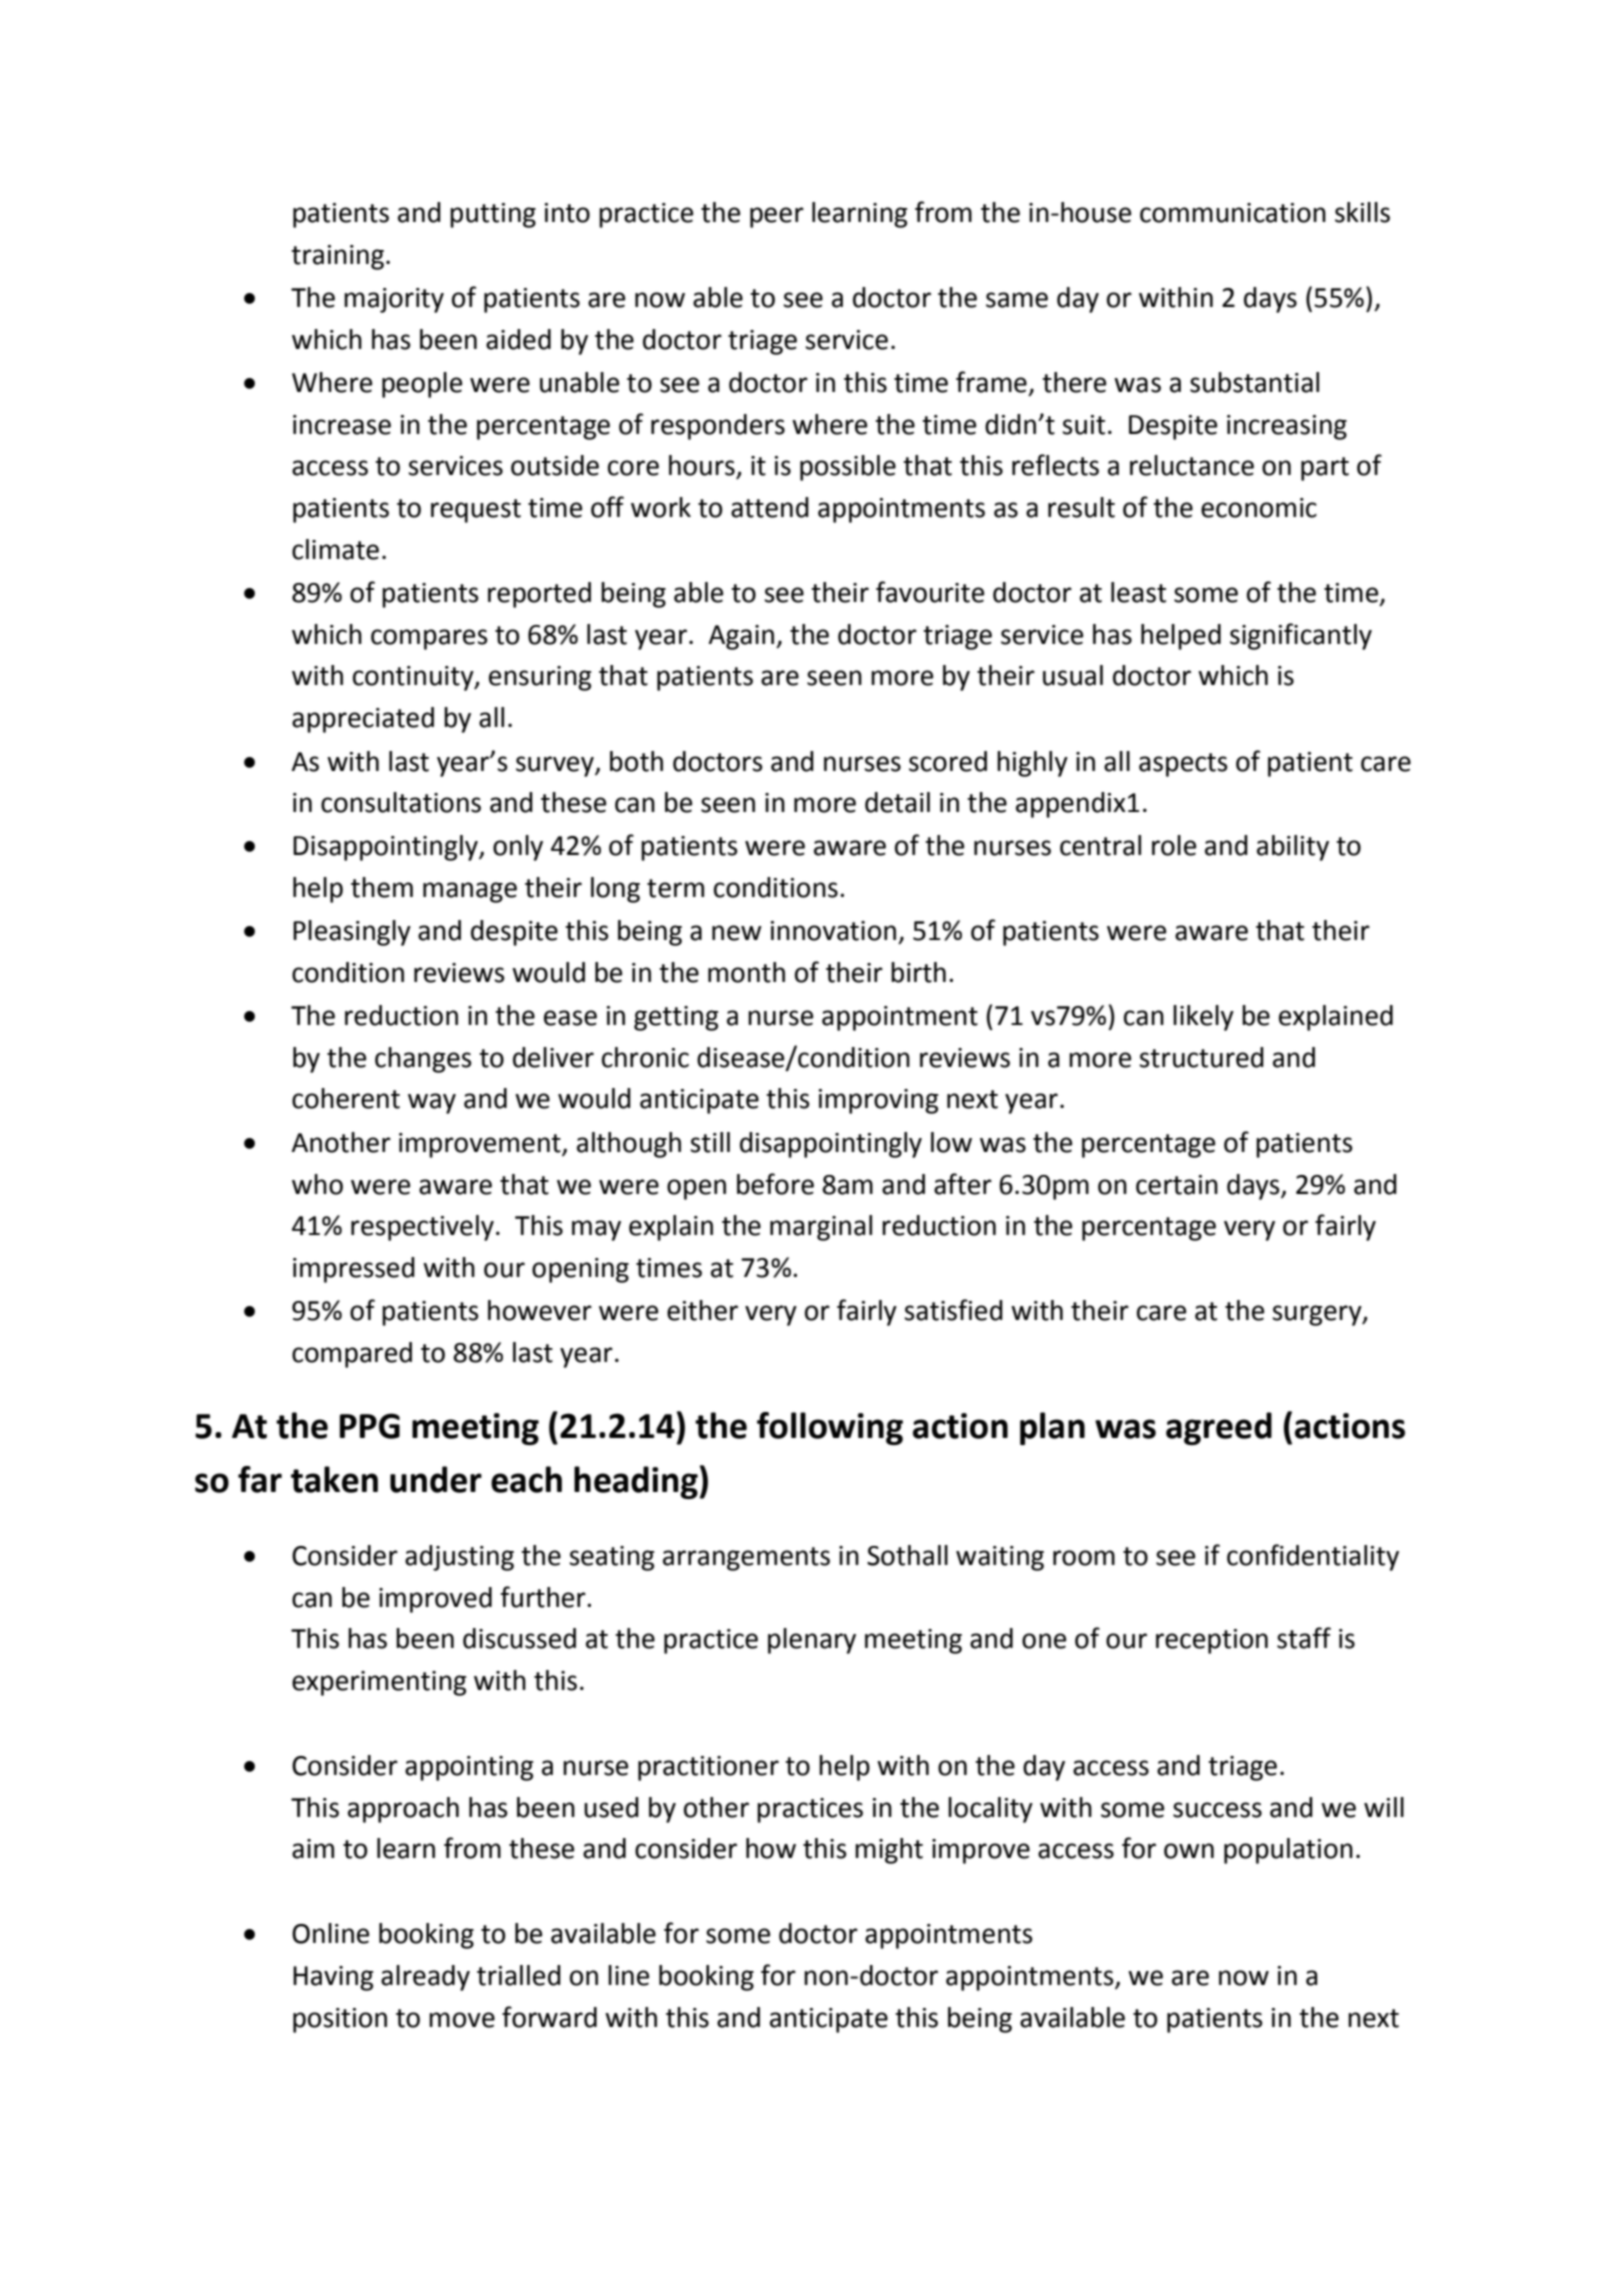  I want to click on majority, so click(394, 300).
